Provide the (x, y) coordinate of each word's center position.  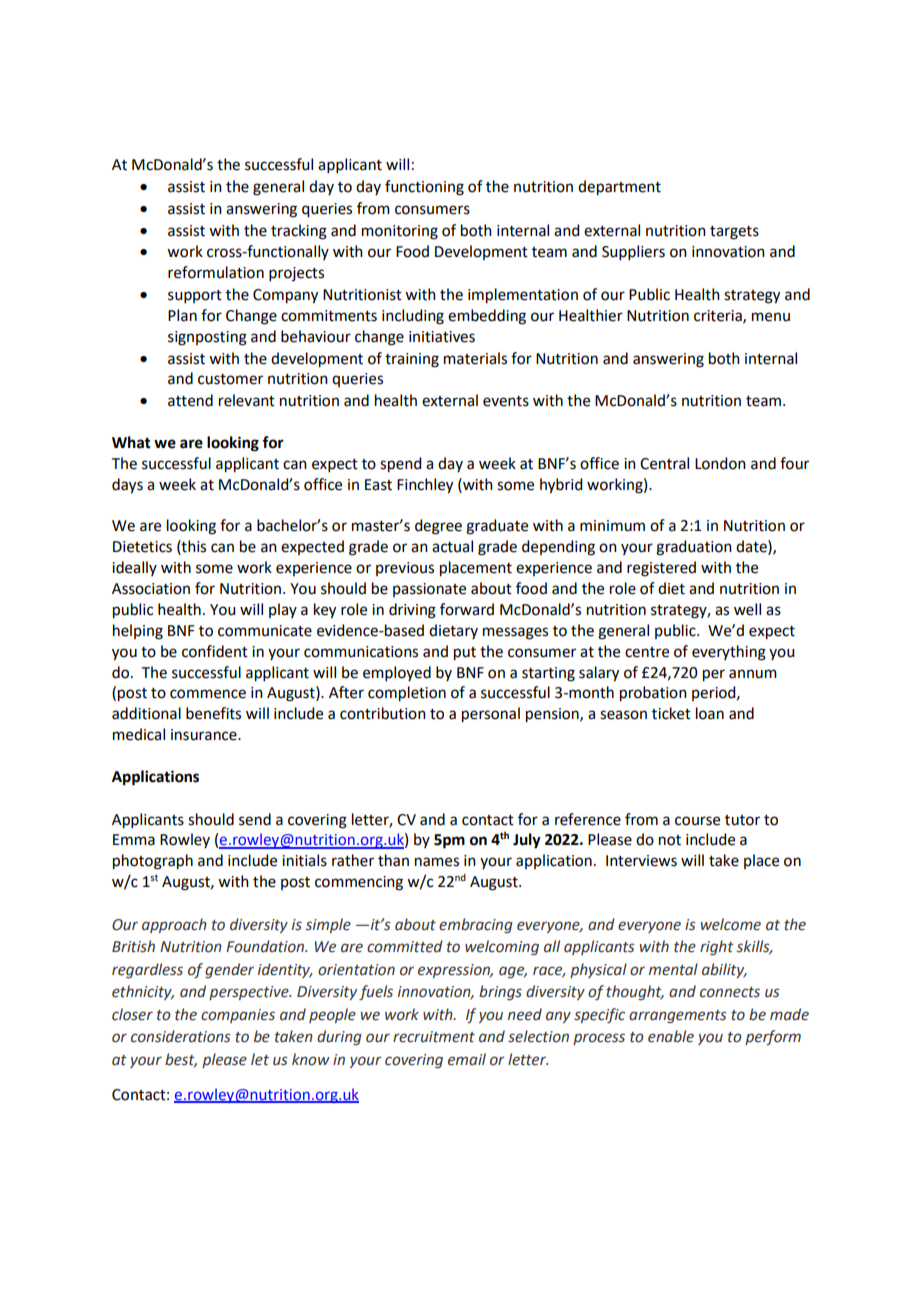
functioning (424, 188)
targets (734, 233)
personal (491, 715)
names (437, 862)
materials (475, 358)
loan (710, 713)
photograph (153, 862)
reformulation (216, 272)
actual (452, 546)
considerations (181, 1036)
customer (230, 379)
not (670, 840)
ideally (134, 568)
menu (771, 317)
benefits (213, 713)
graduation (694, 548)
